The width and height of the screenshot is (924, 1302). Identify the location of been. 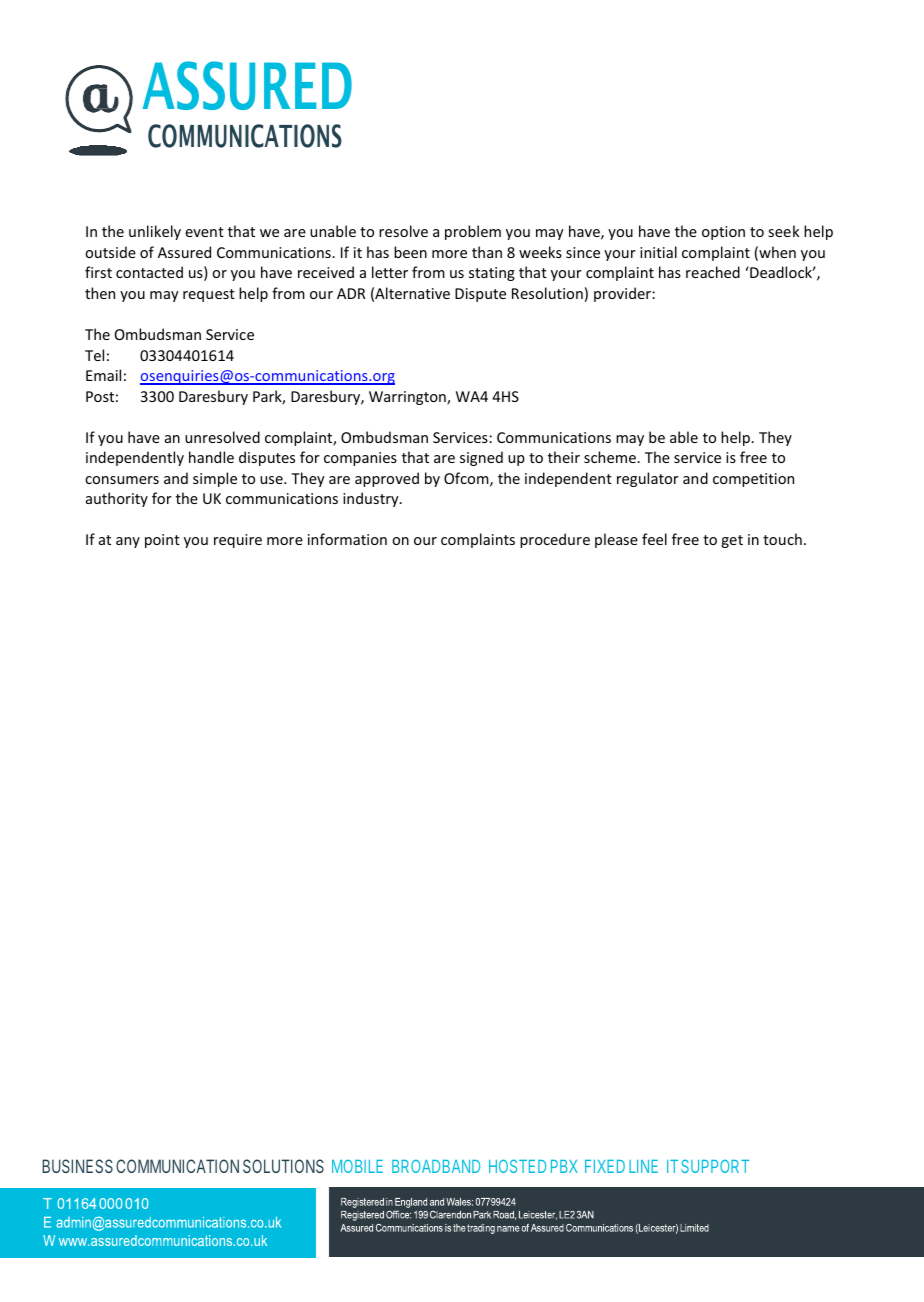
(410, 252).
